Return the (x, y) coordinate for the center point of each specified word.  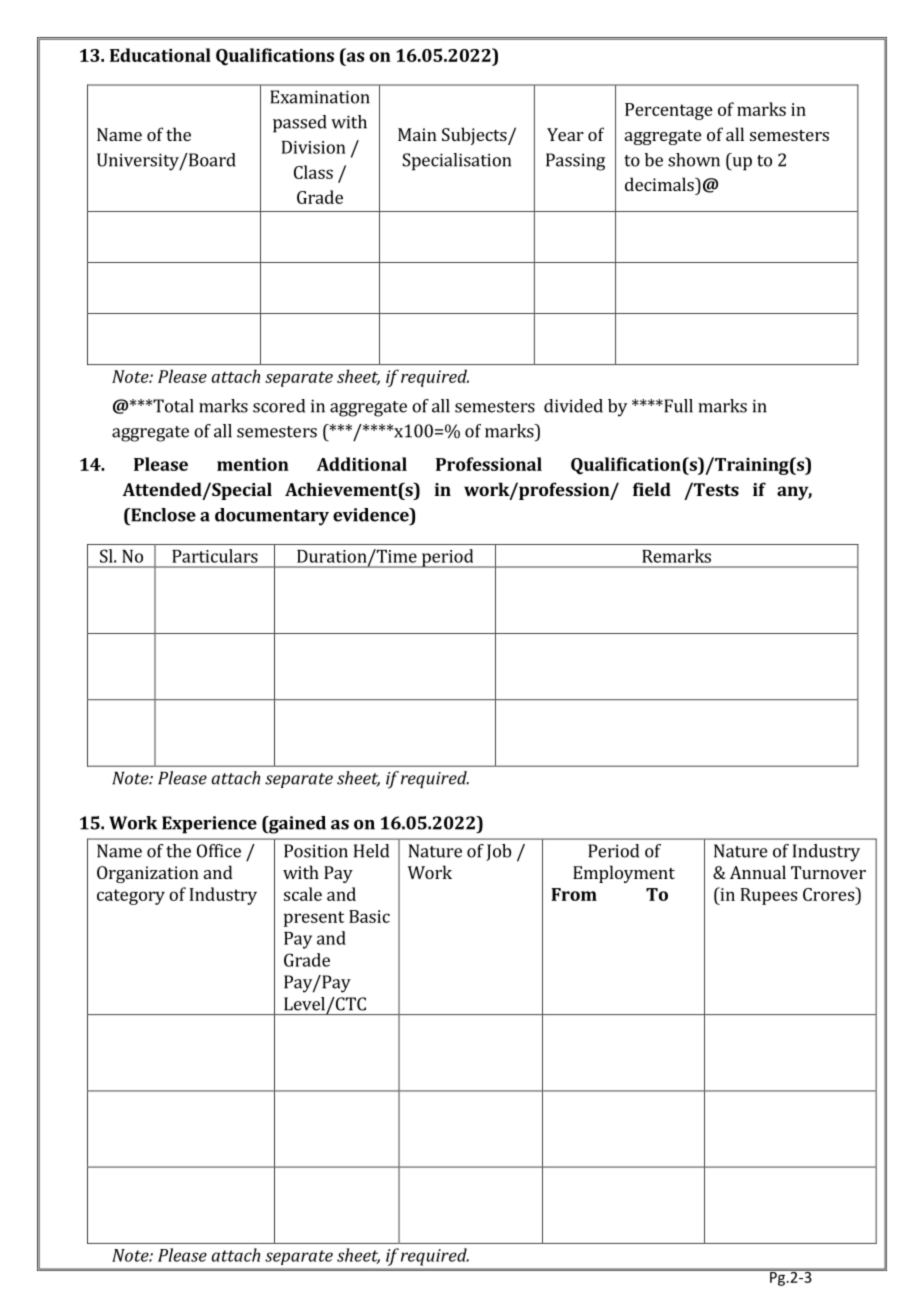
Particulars (215, 556)
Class (313, 172)
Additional (361, 464)
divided (573, 406)
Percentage (669, 111)
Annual (758, 872)
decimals (660, 184)
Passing (575, 162)
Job (498, 852)
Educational (160, 55)
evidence (372, 515)
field (652, 489)
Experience (209, 825)
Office (219, 851)
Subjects (475, 136)
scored (279, 406)
